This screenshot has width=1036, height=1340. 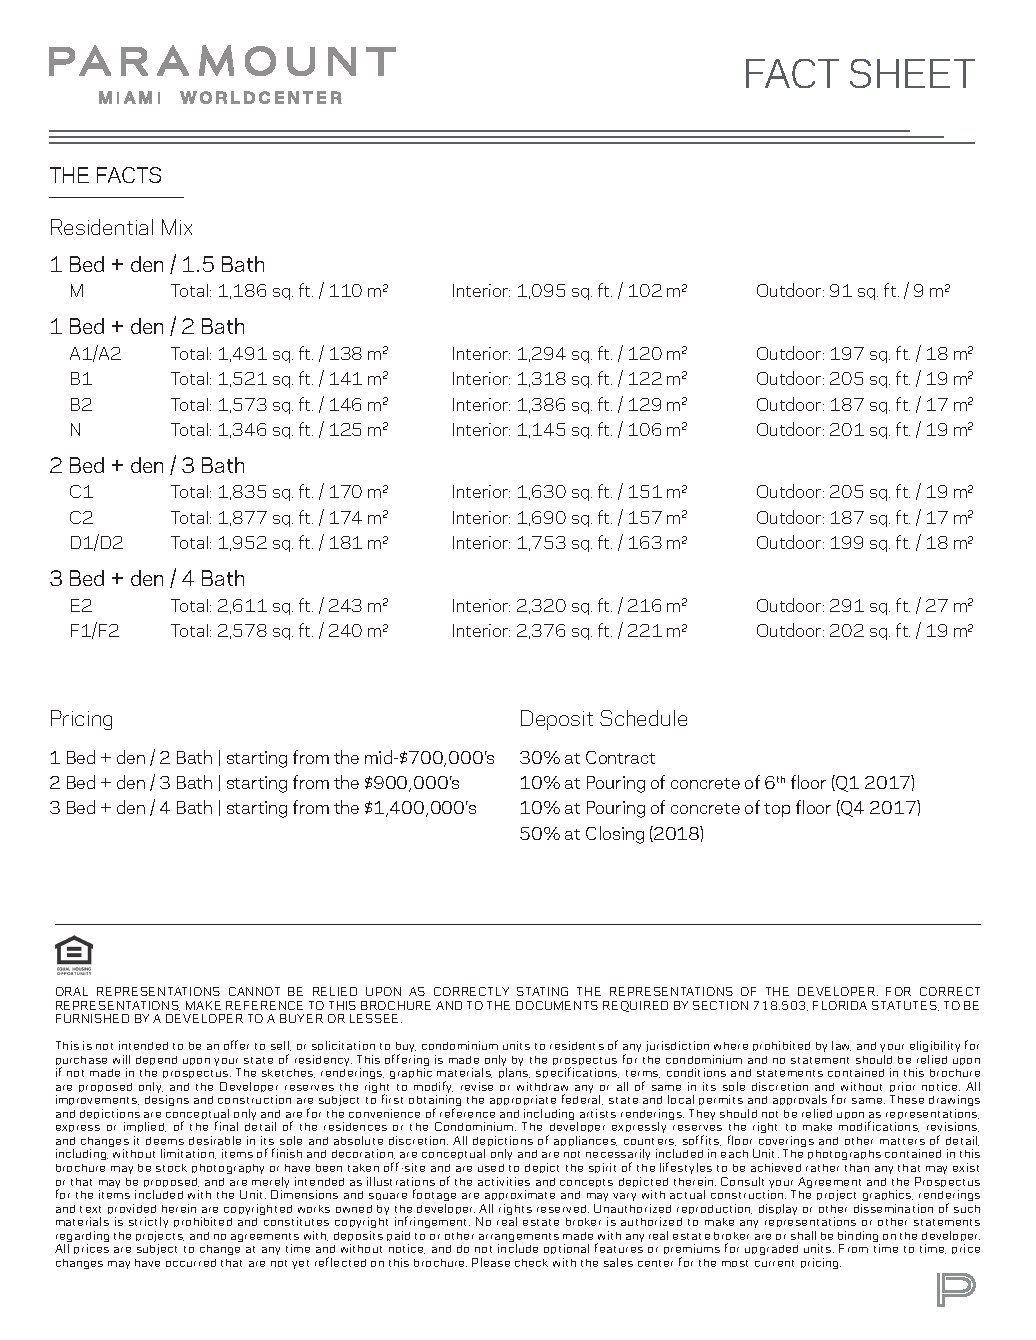 I want to click on Schedule, so click(x=643, y=718).
